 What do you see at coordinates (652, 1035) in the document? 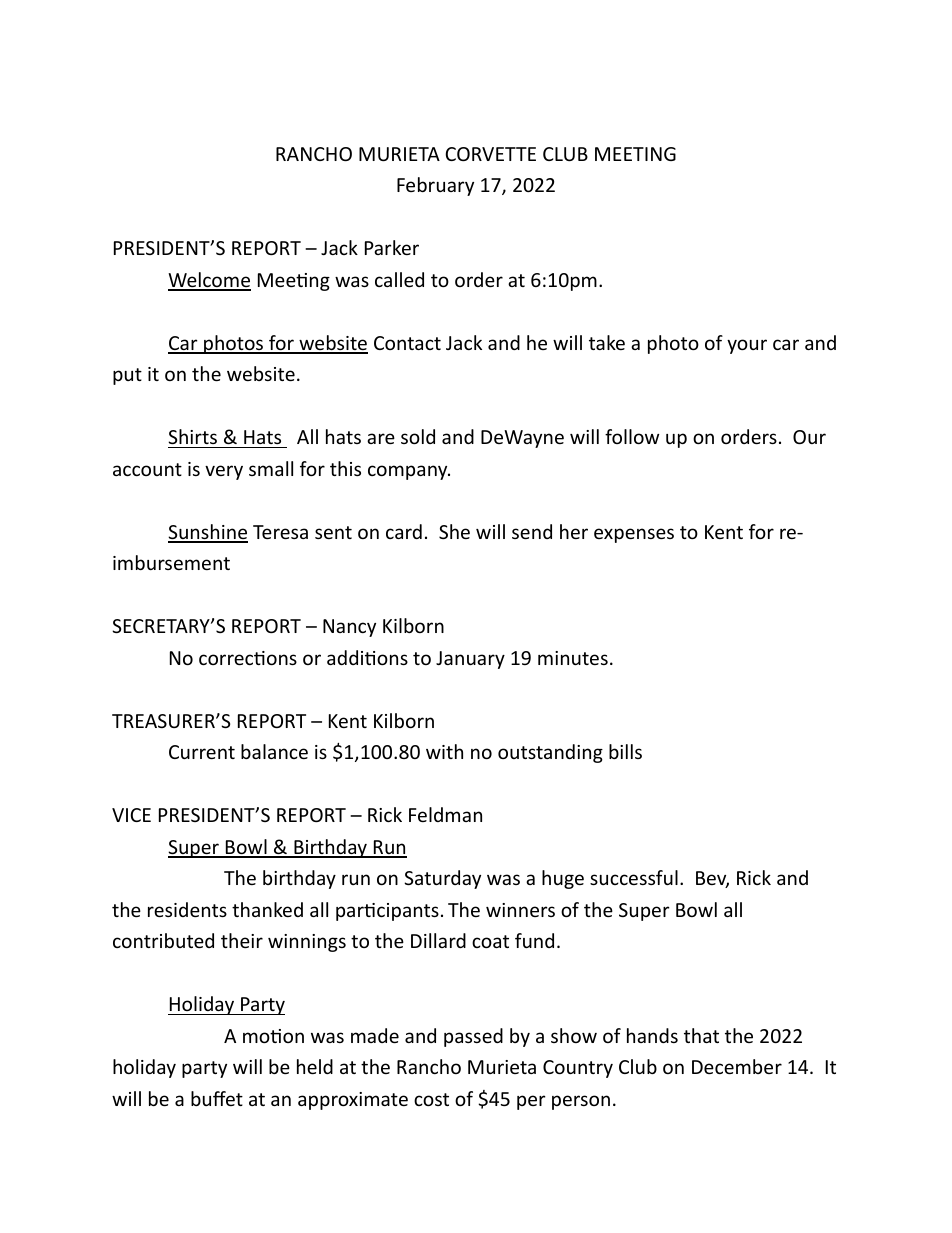
I see `hands` at bounding box center [652, 1035].
